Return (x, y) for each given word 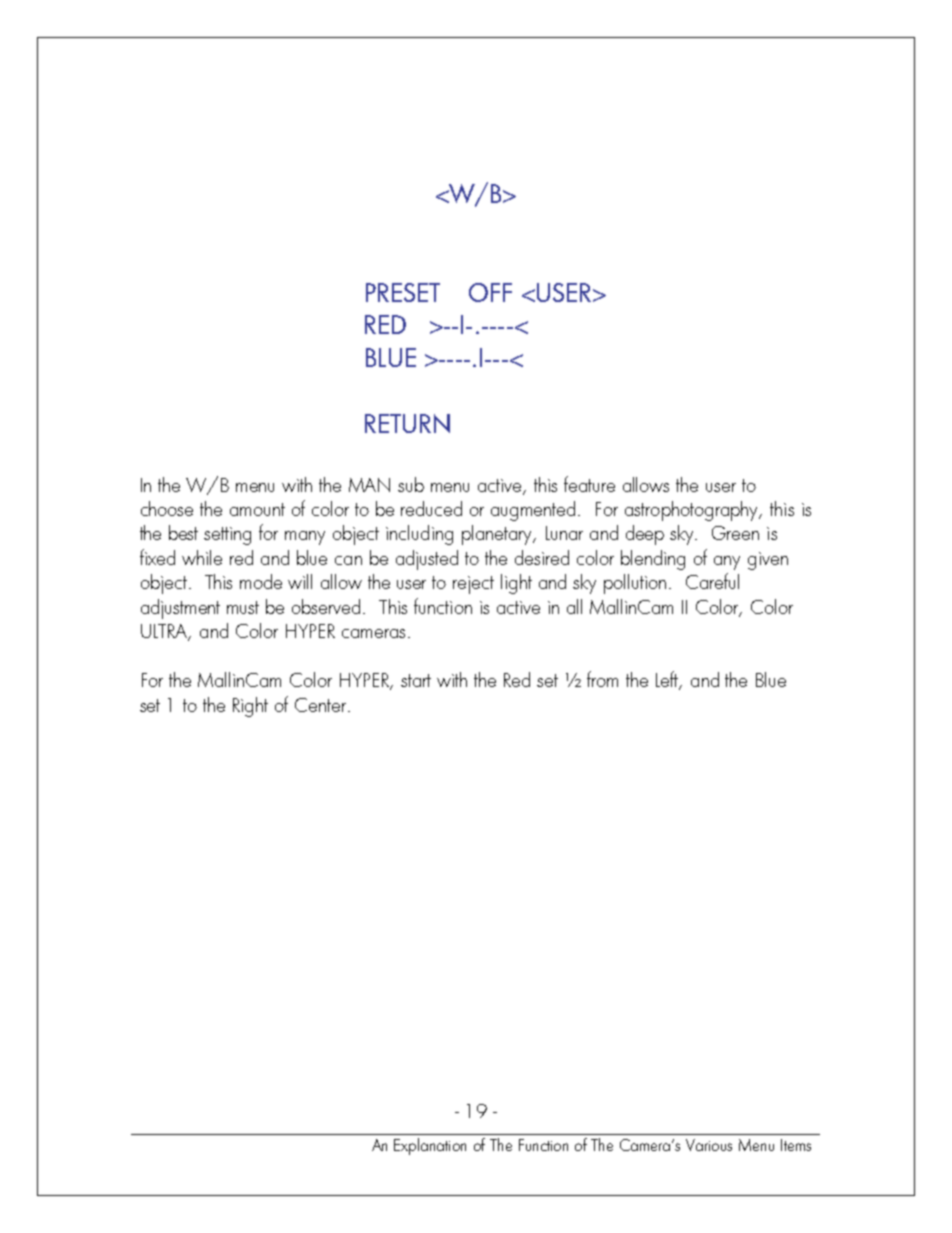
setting (227, 536)
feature (589, 484)
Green (735, 533)
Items (796, 1145)
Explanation (430, 1146)
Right (250, 707)
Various (709, 1145)
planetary (498, 535)
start (416, 680)
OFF (490, 292)
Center (322, 705)
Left (668, 680)
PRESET (403, 292)
